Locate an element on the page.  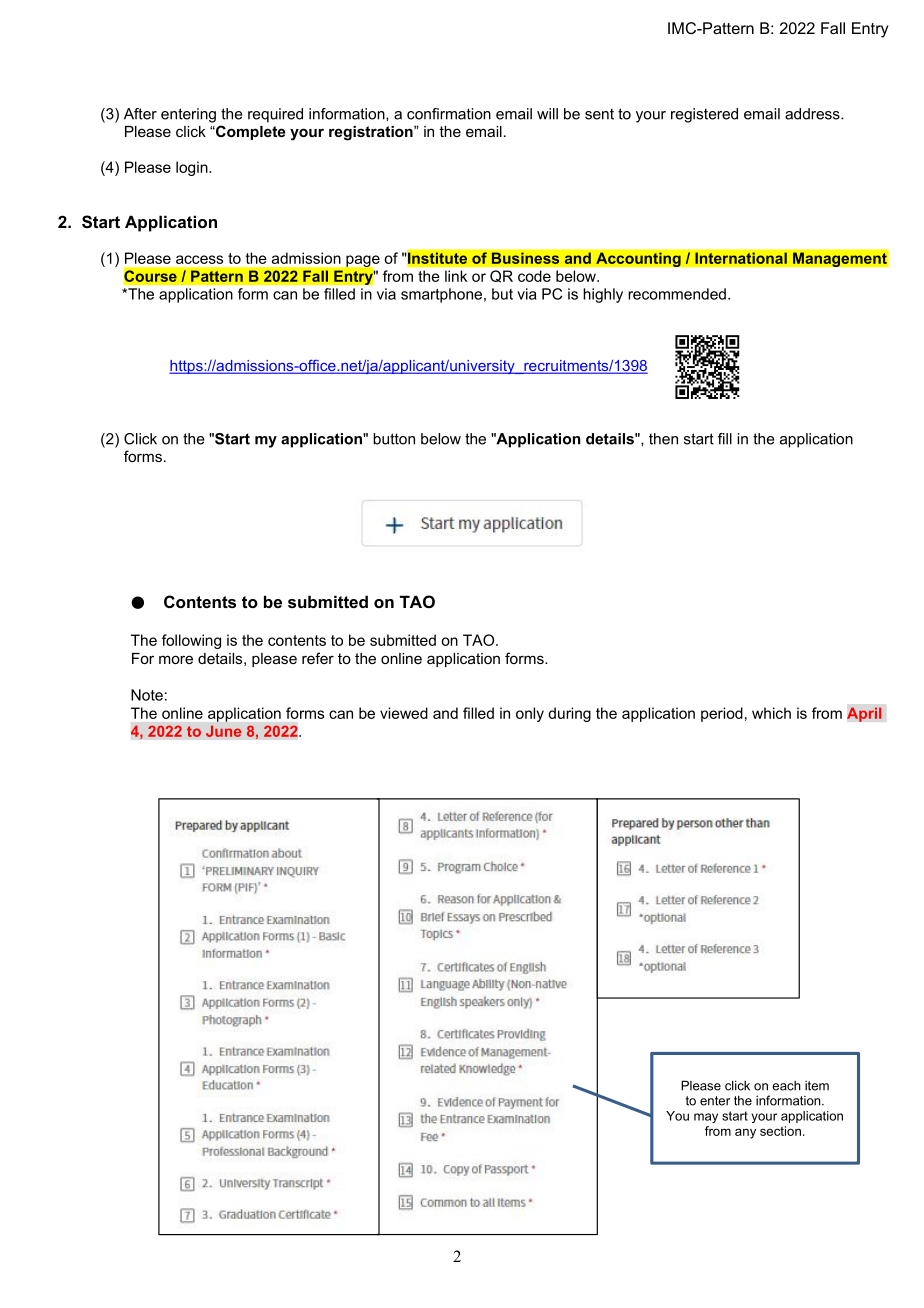
period is located at coordinates (722, 714).
